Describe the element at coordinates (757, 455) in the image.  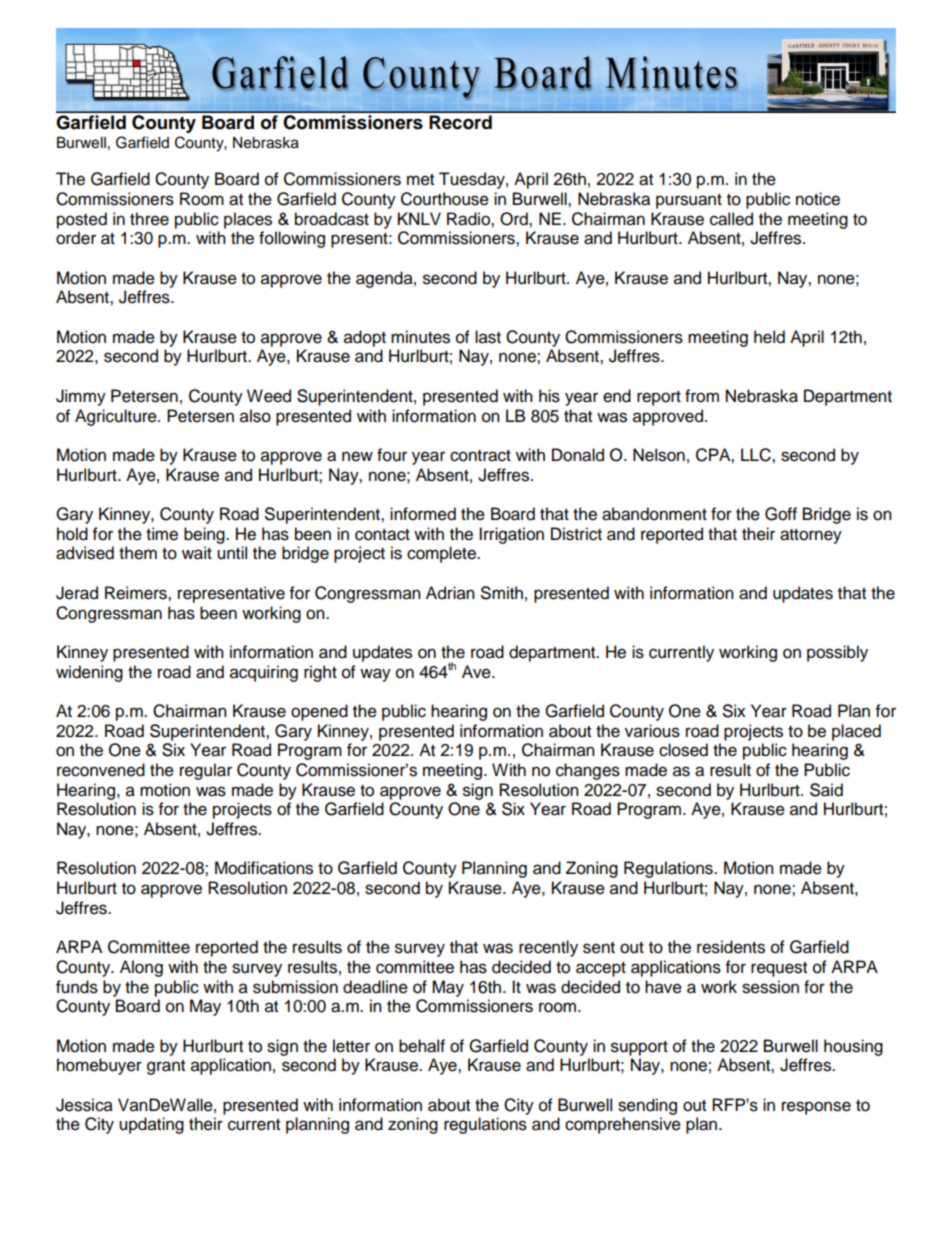
I see `LLC` at that location.
